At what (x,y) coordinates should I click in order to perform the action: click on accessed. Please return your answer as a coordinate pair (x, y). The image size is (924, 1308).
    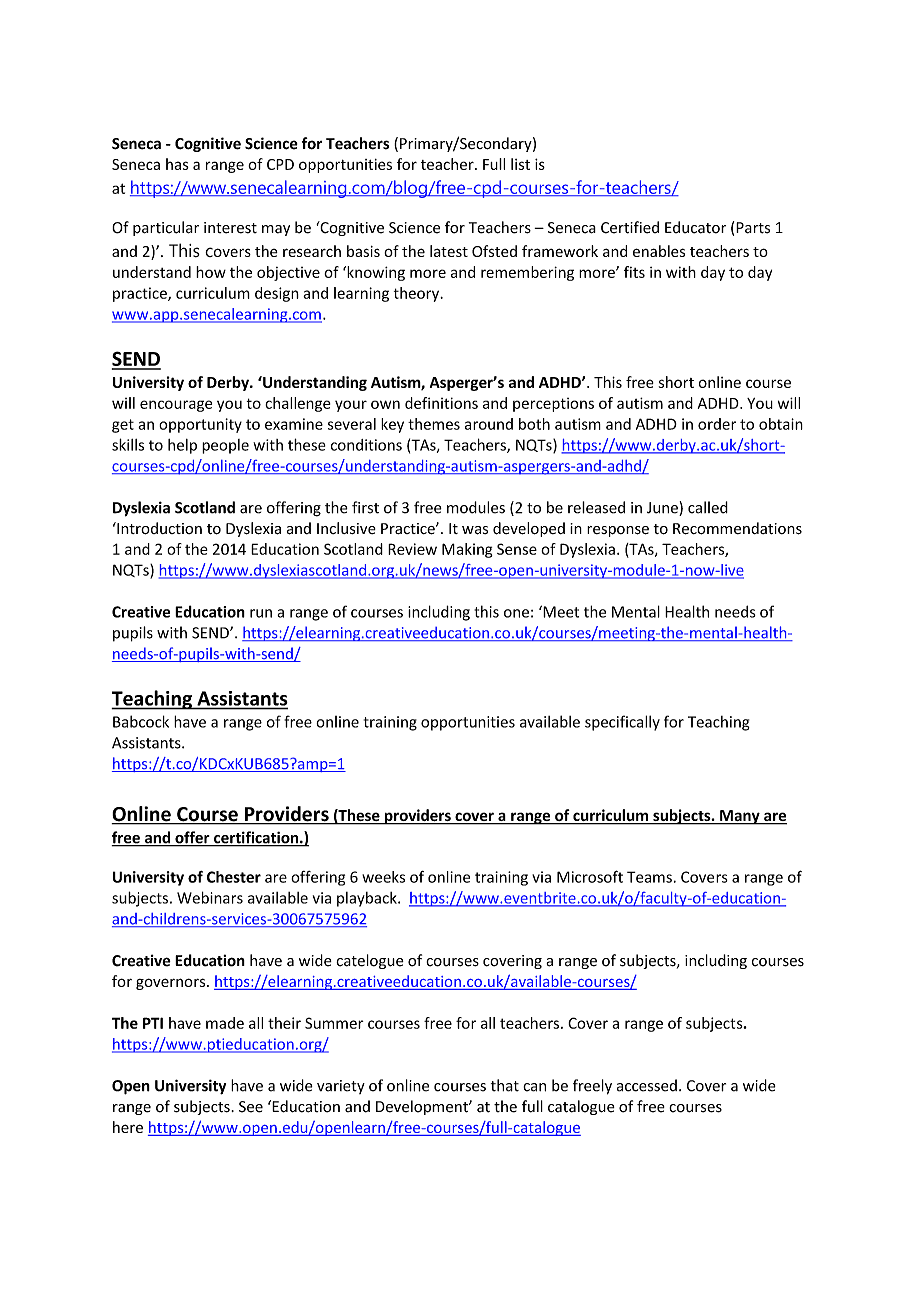
    Looking at the image, I should click on (647, 1085).
